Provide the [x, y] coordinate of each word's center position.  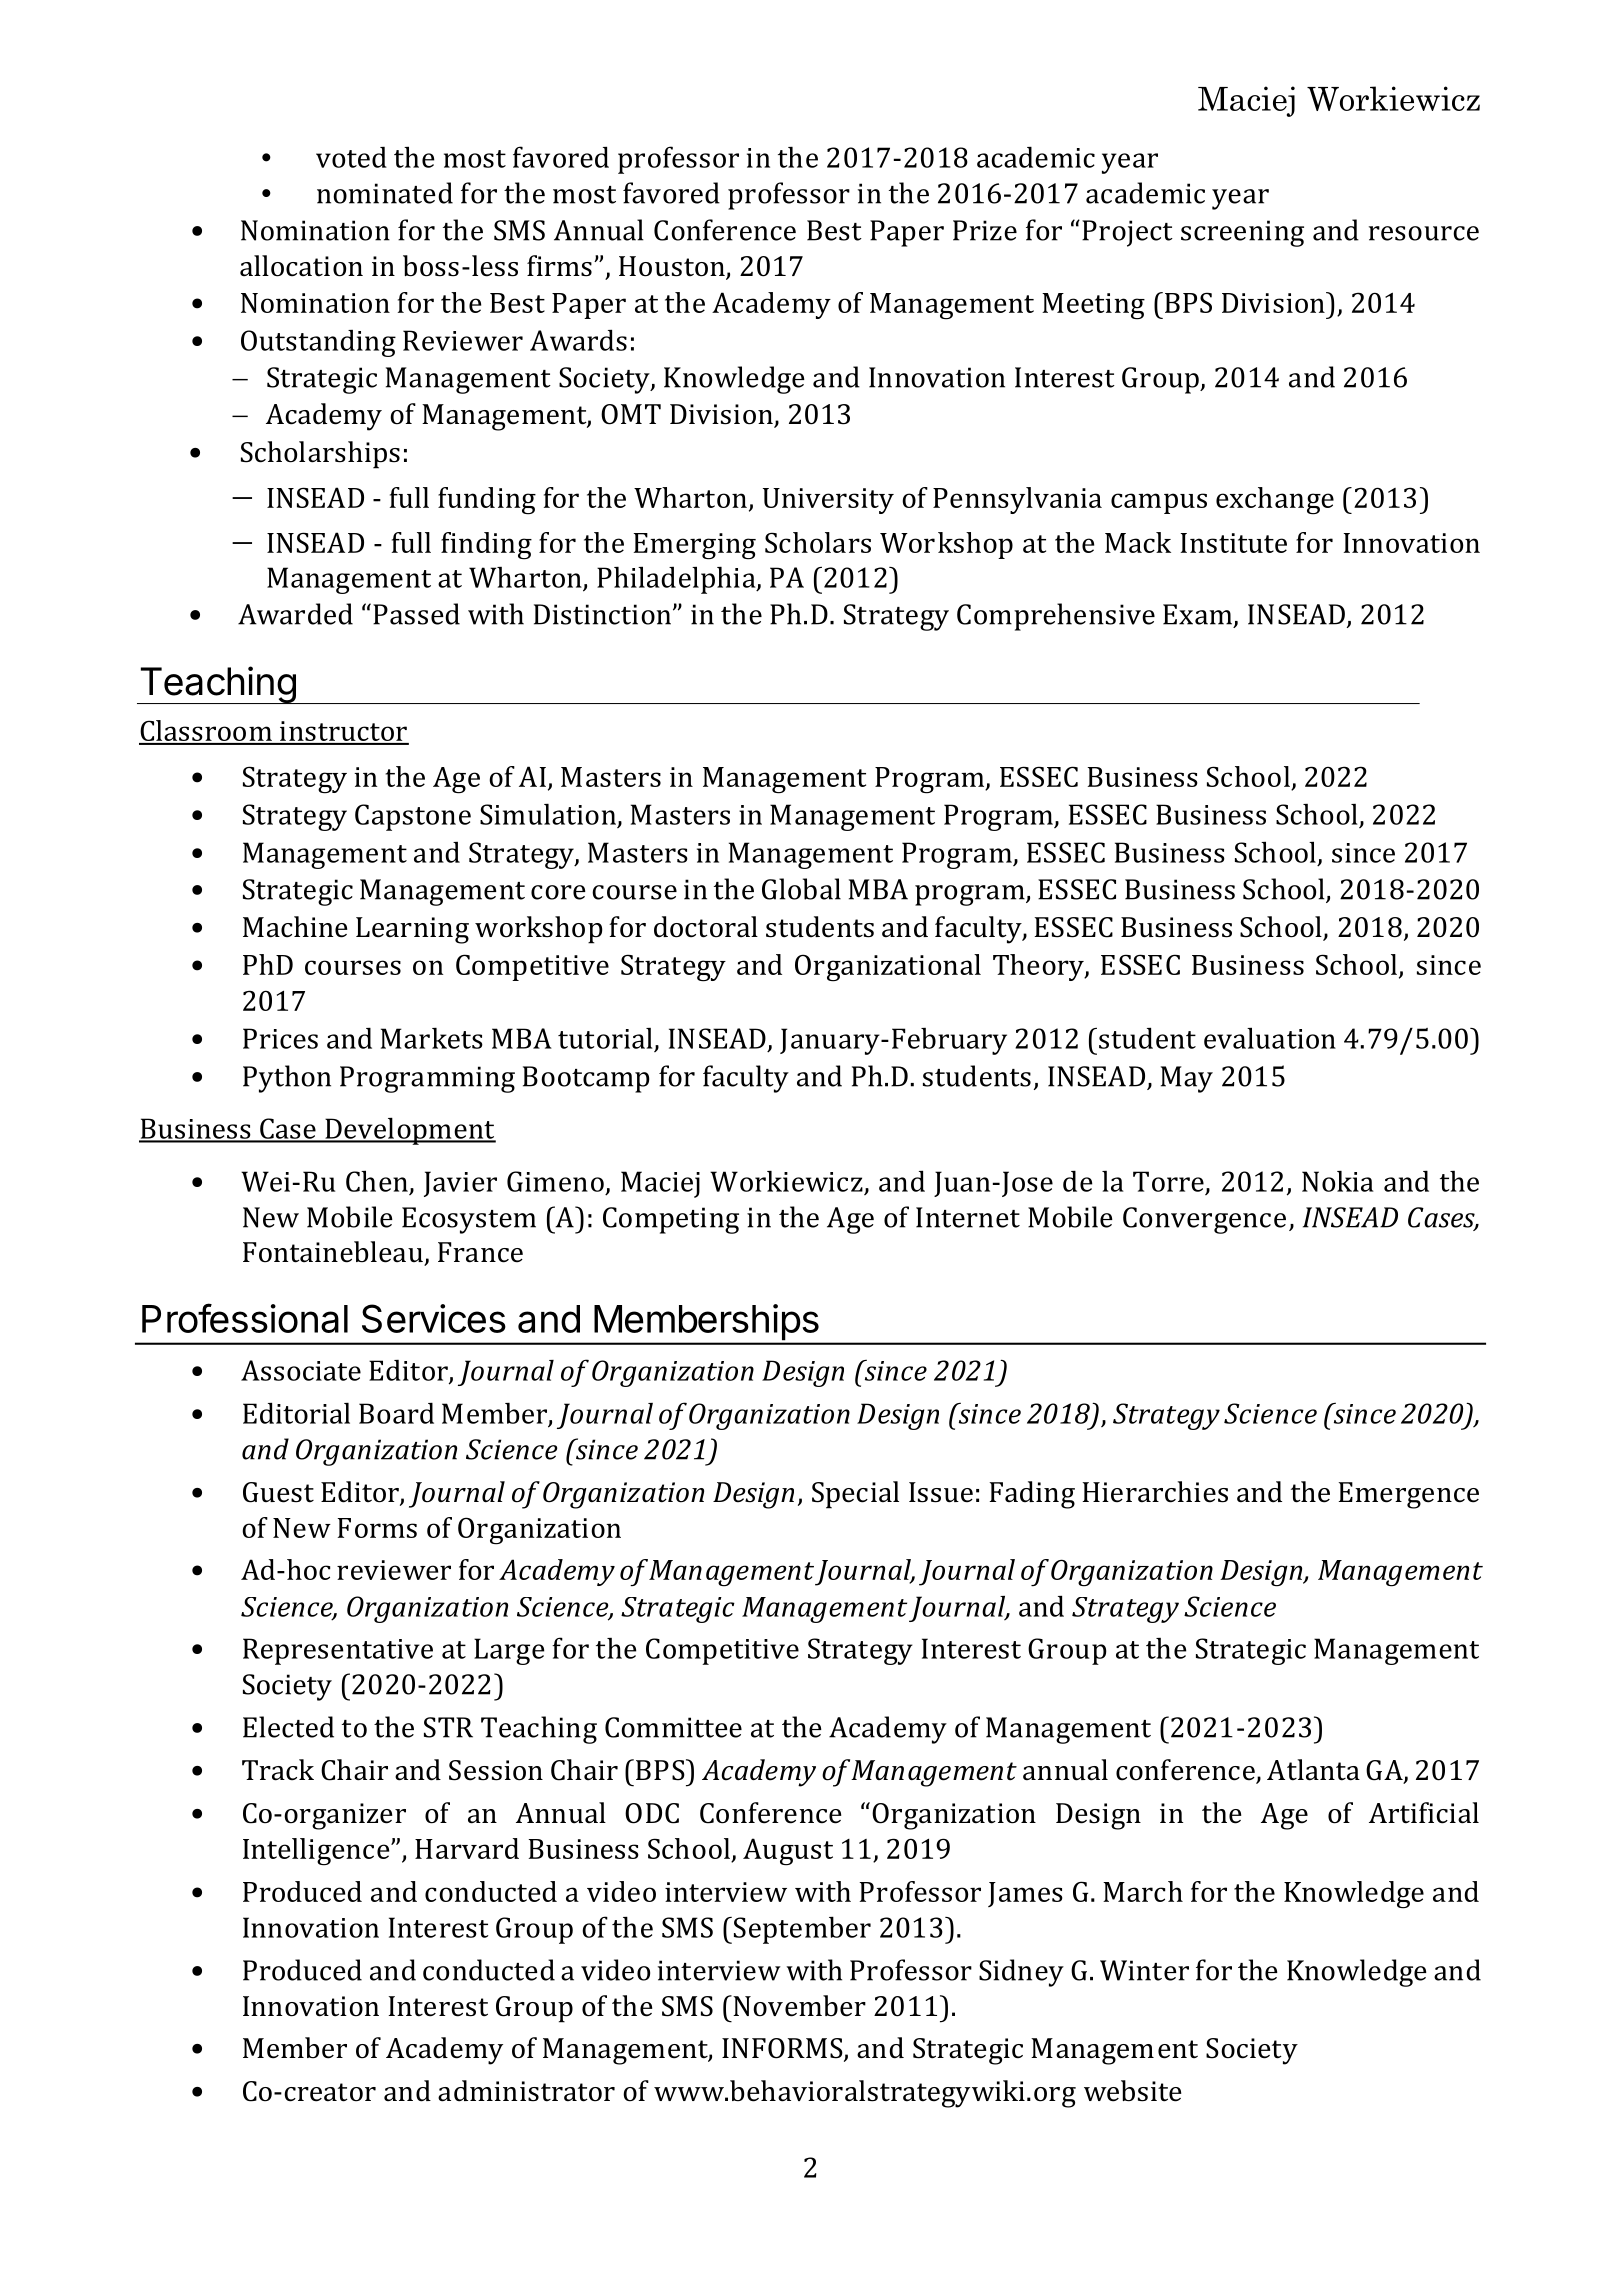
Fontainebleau [333, 1252]
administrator [526, 2091]
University [828, 501]
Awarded [295, 614]
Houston [673, 267]
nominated [385, 193]
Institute [1234, 543]
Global [801, 889]
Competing [671, 1220]
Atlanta [1313, 1770]
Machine [295, 927]
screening [1242, 233]
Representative [338, 1651]
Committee [673, 1727]
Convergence [1204, 1220]
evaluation [1270, 1038]
